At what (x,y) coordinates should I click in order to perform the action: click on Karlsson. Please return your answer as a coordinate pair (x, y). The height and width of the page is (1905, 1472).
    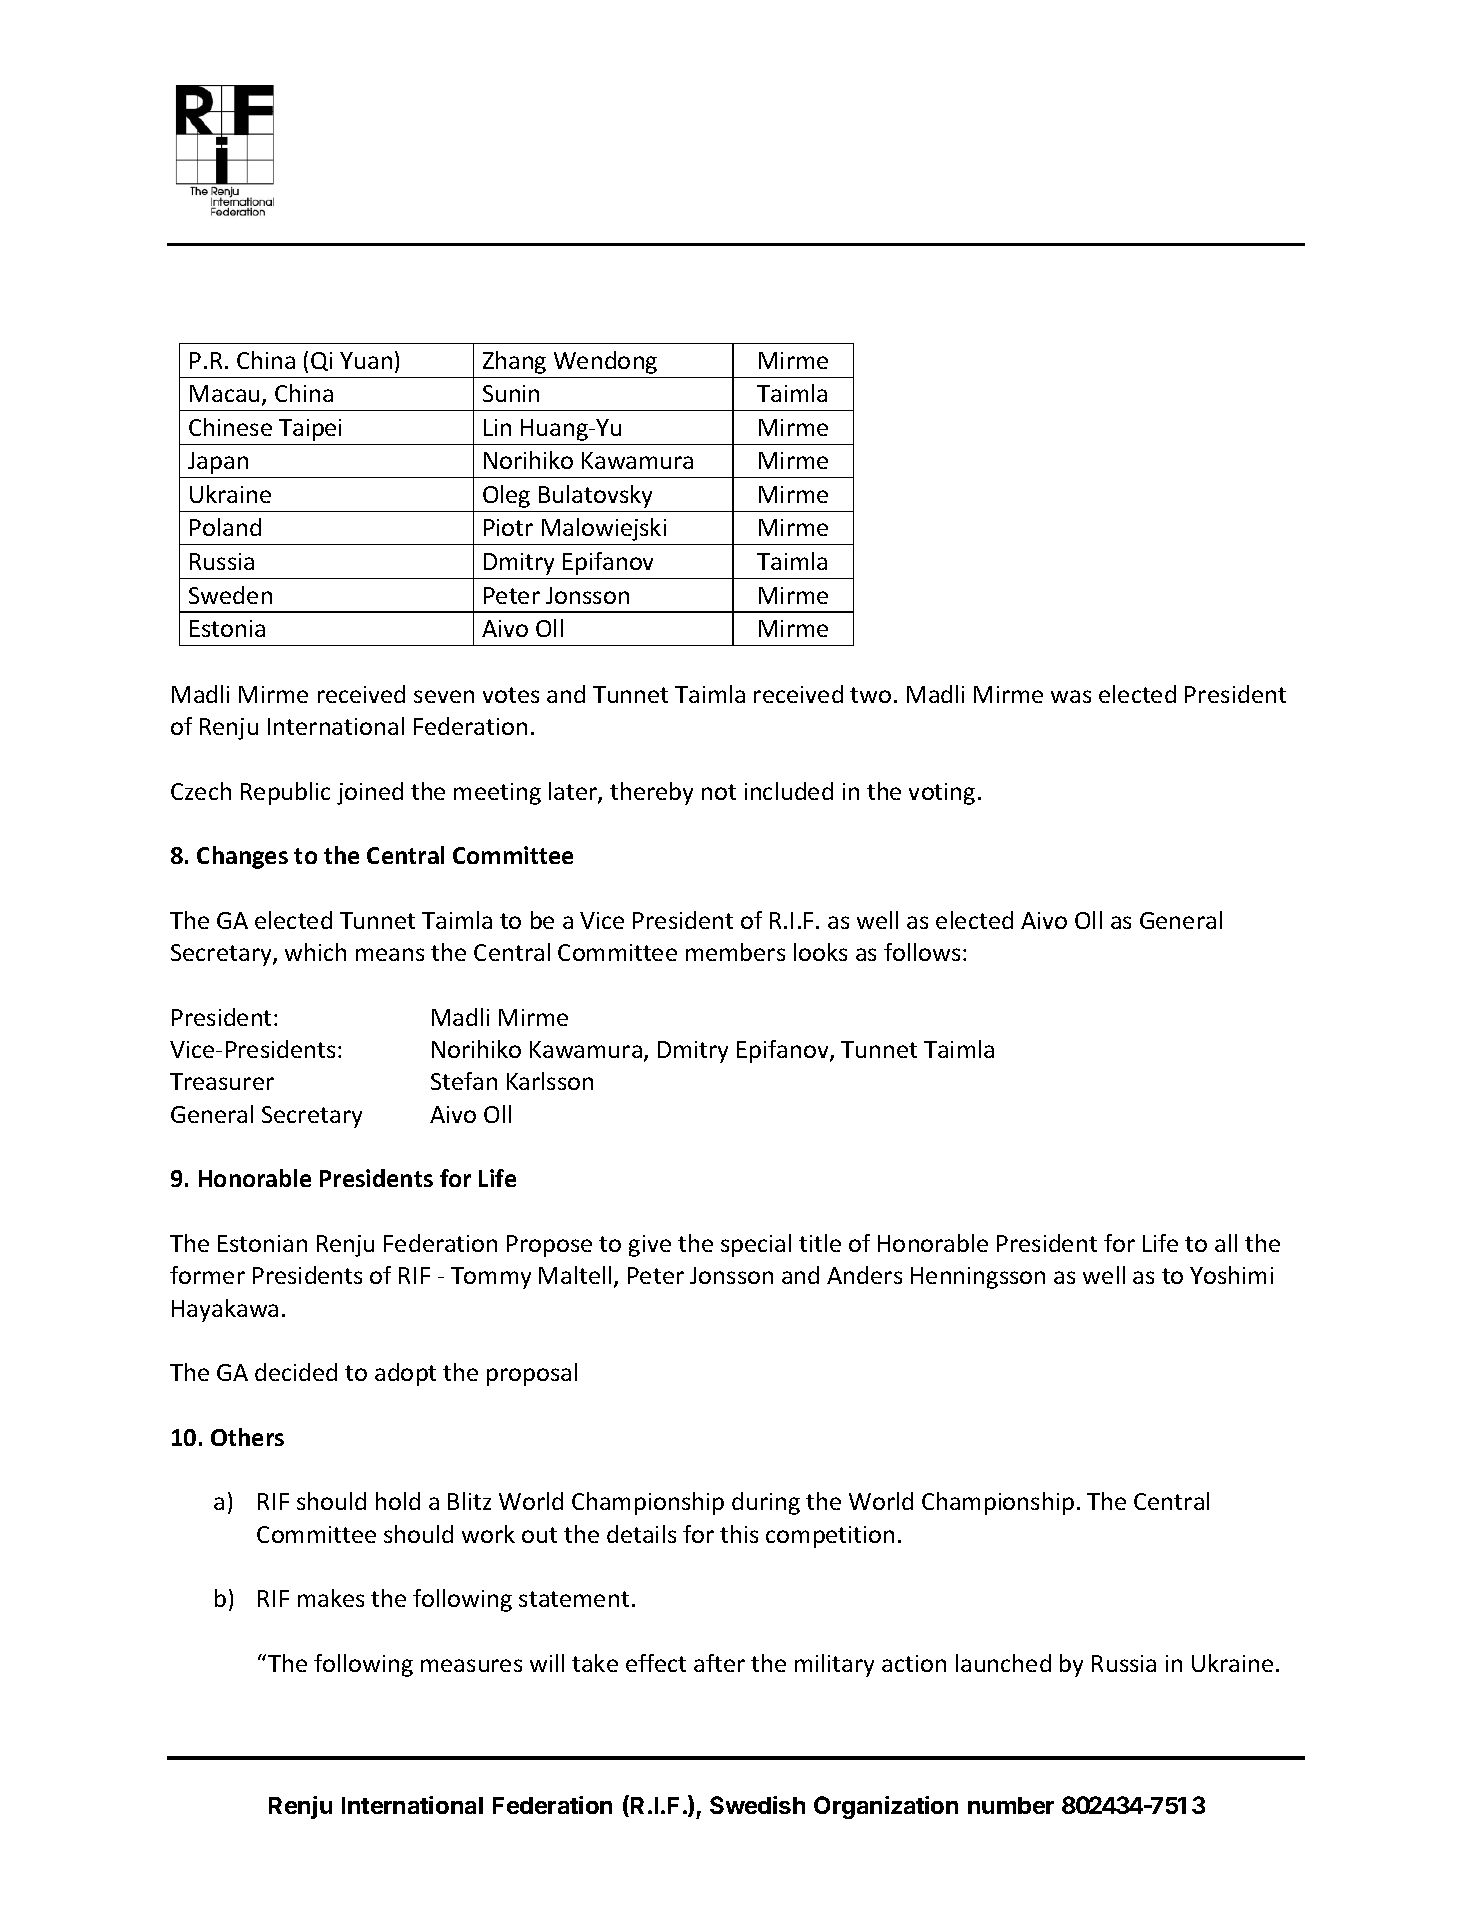
    Looking at the image, I should click on (550, 1081).
